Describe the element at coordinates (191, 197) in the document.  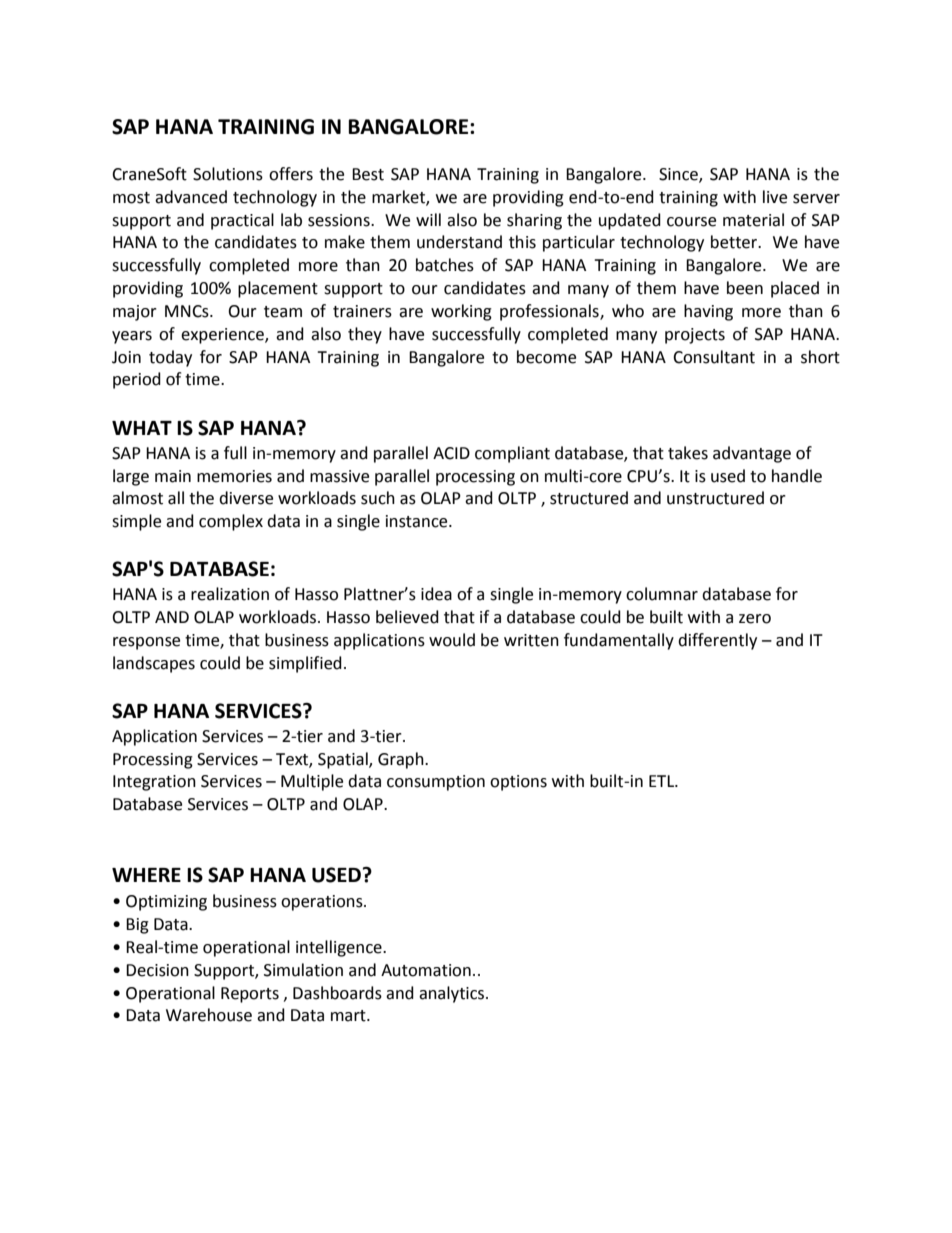
I see `advanced` at that location.
